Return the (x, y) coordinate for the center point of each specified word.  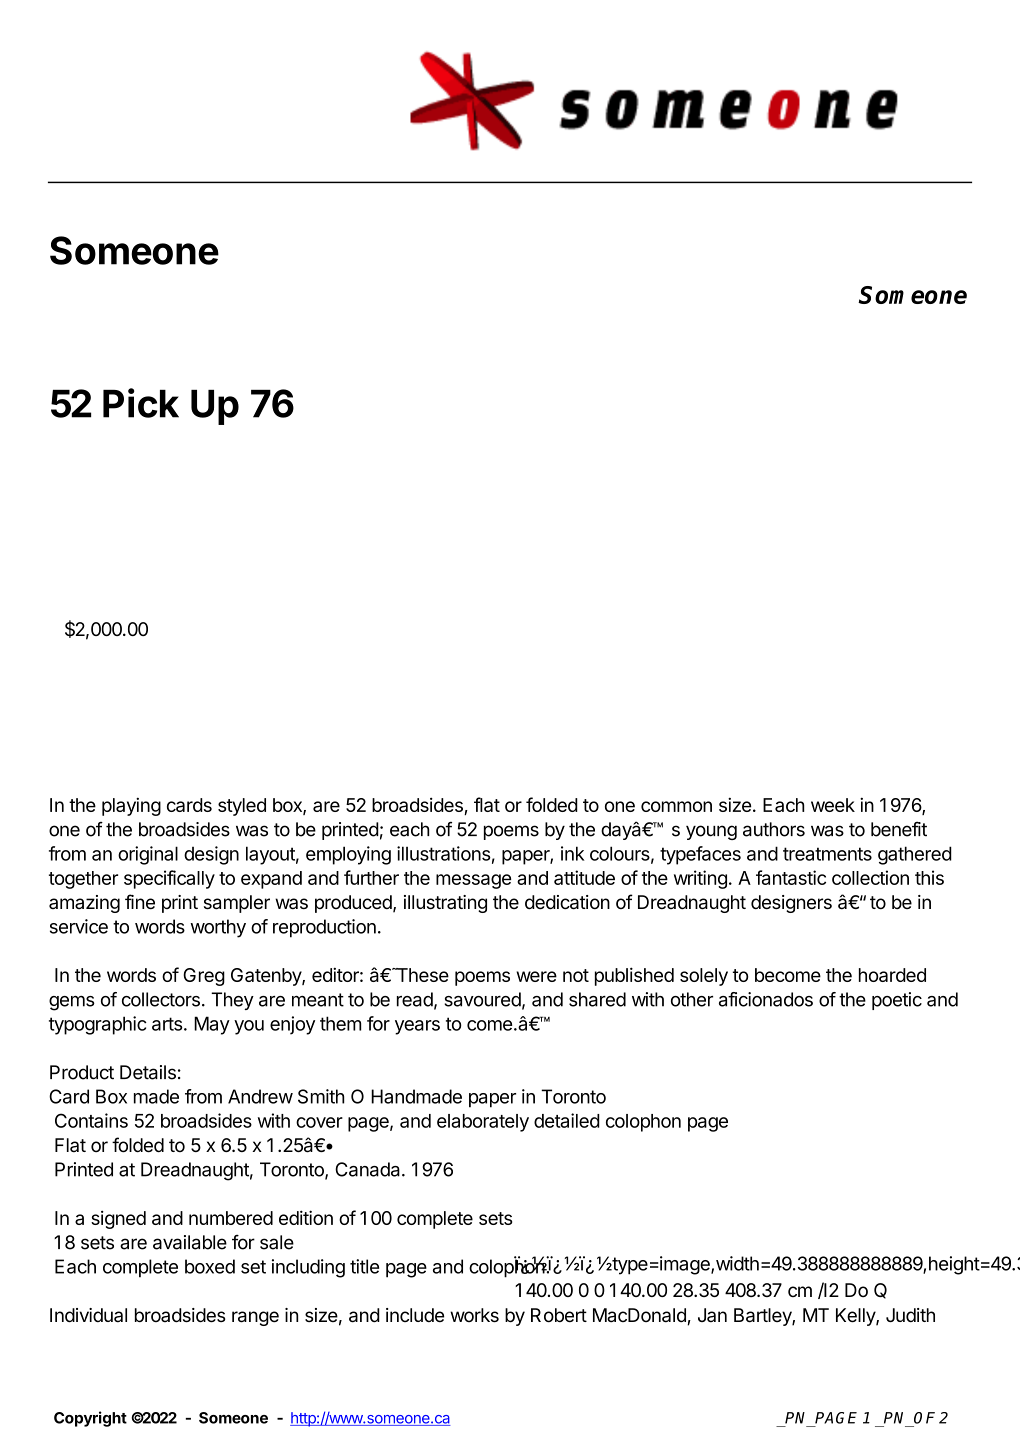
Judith (910, 1315)
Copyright (90, 1419)
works (474, 1315)
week (833, 805)
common (676, 806)
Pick (141, 403)
